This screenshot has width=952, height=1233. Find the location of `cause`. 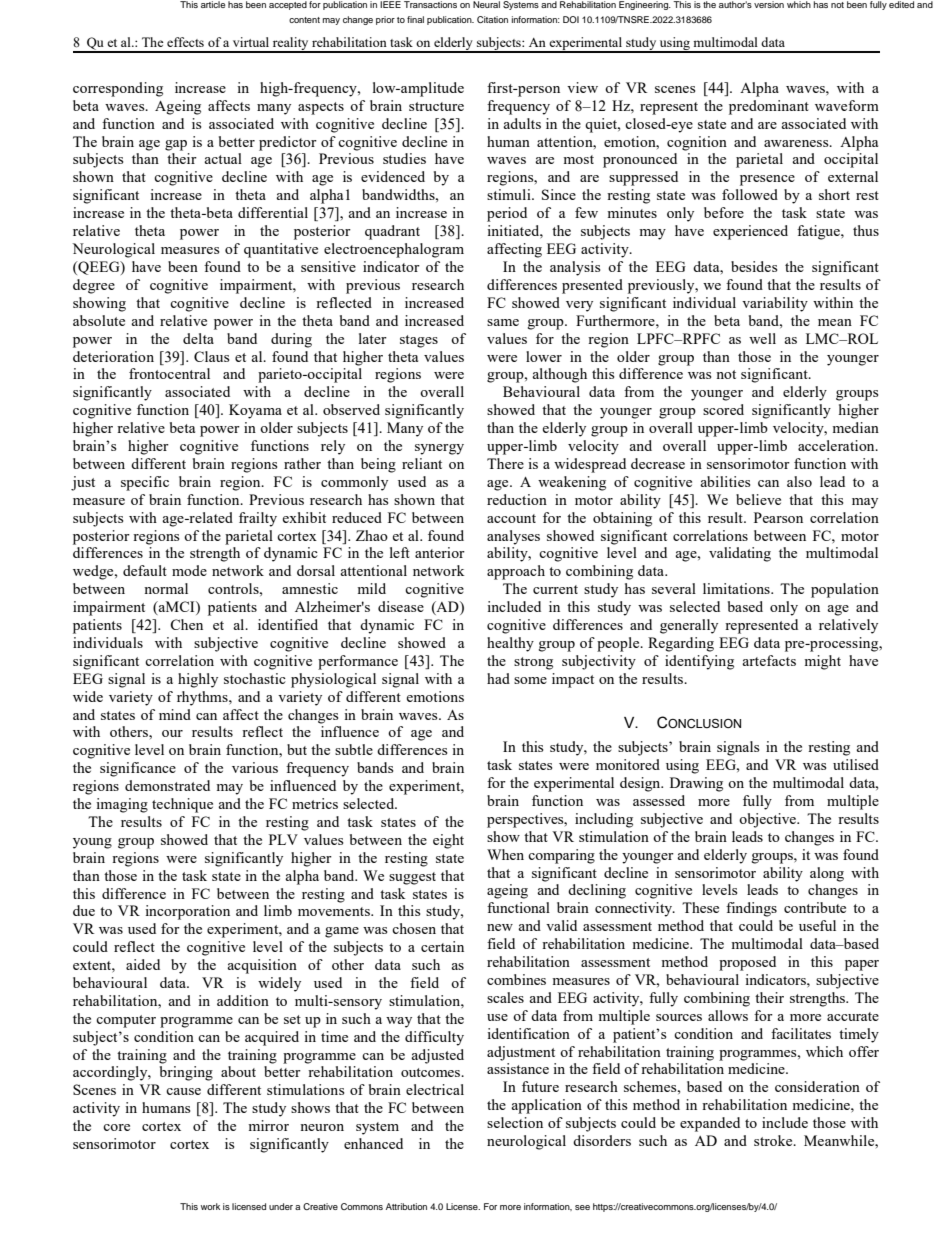

cause is located at coordinates (183, 1091).
